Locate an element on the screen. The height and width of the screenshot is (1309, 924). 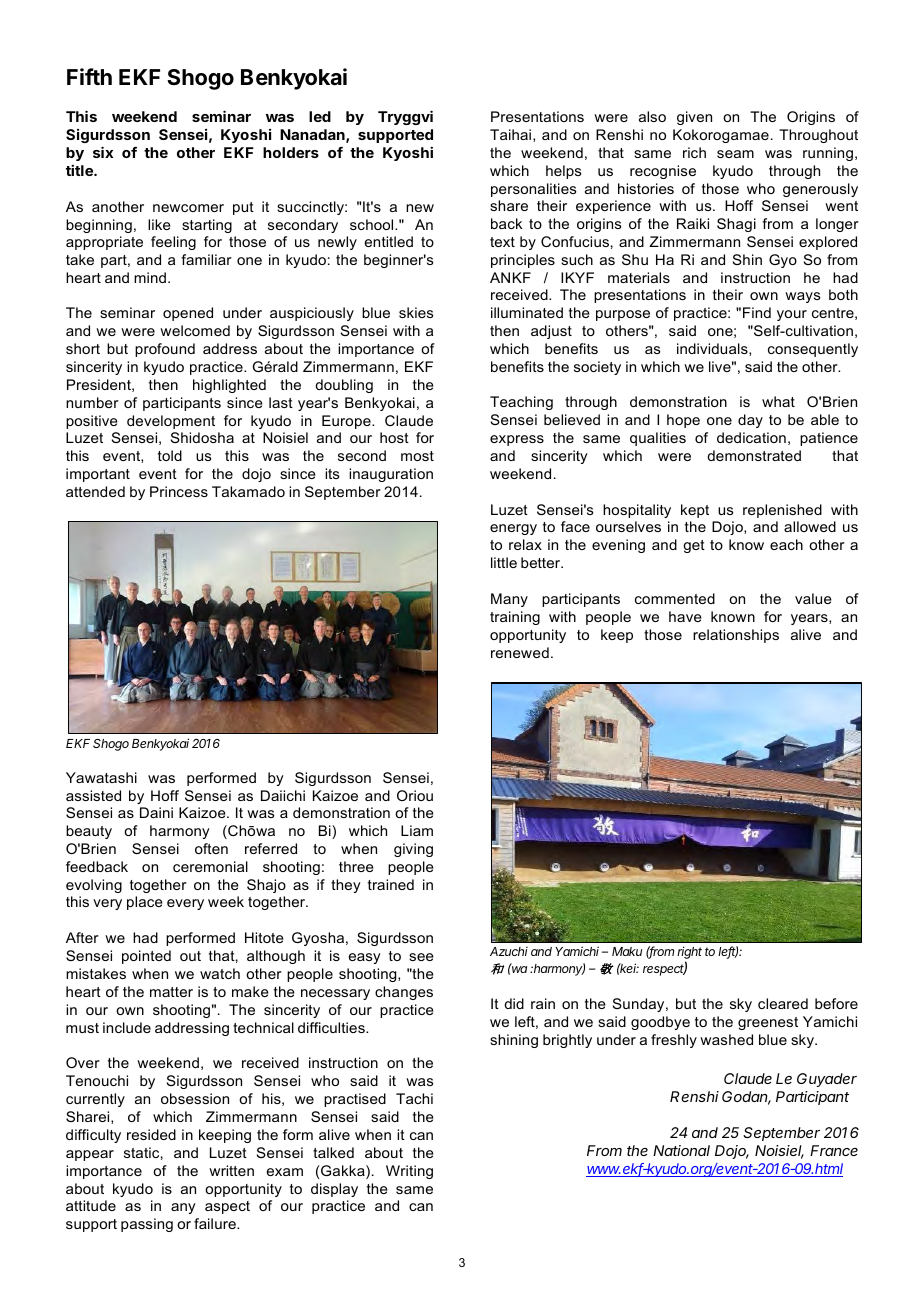
renewed is located at coordinates (520, 652).
